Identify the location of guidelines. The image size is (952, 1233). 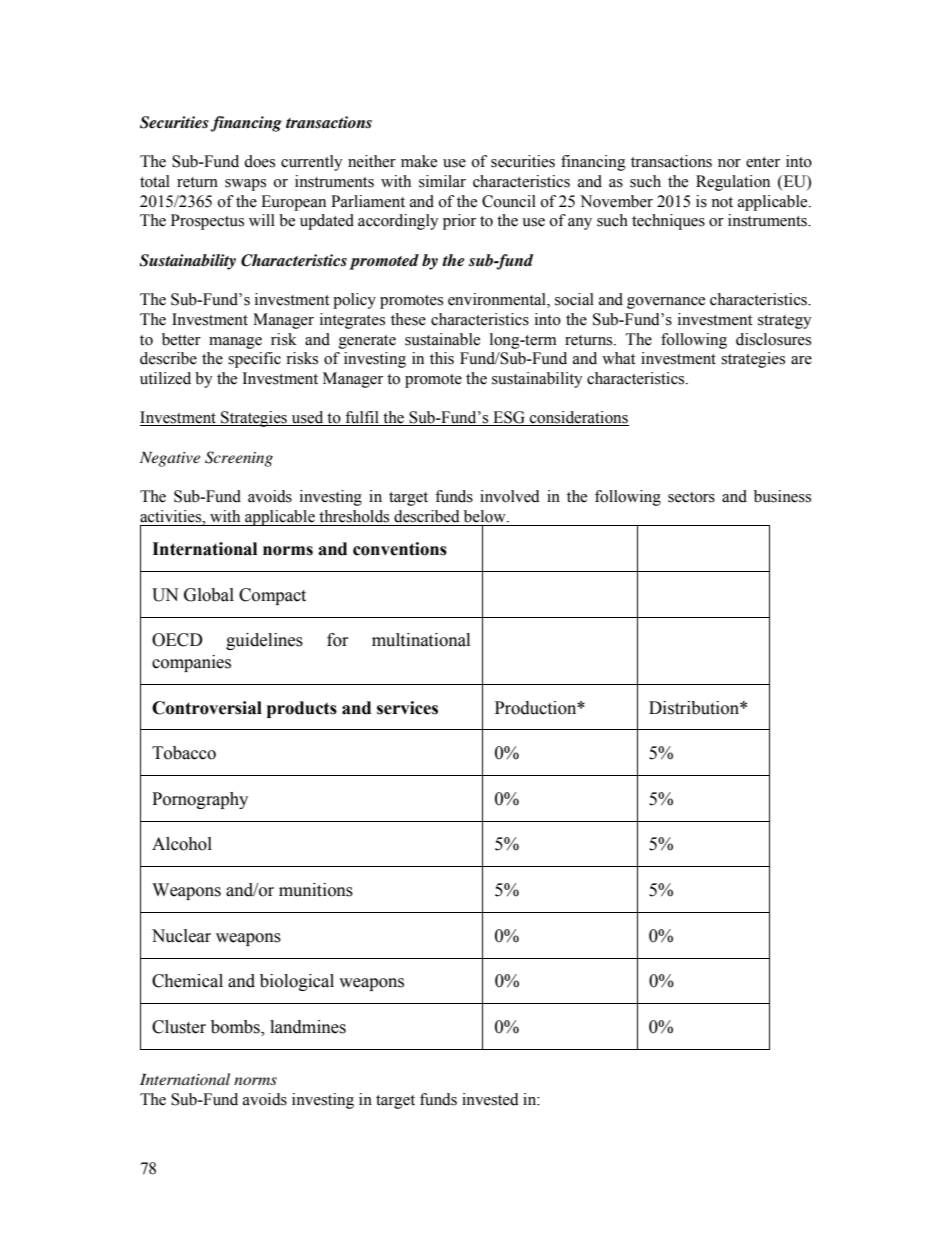
(264, 641).
